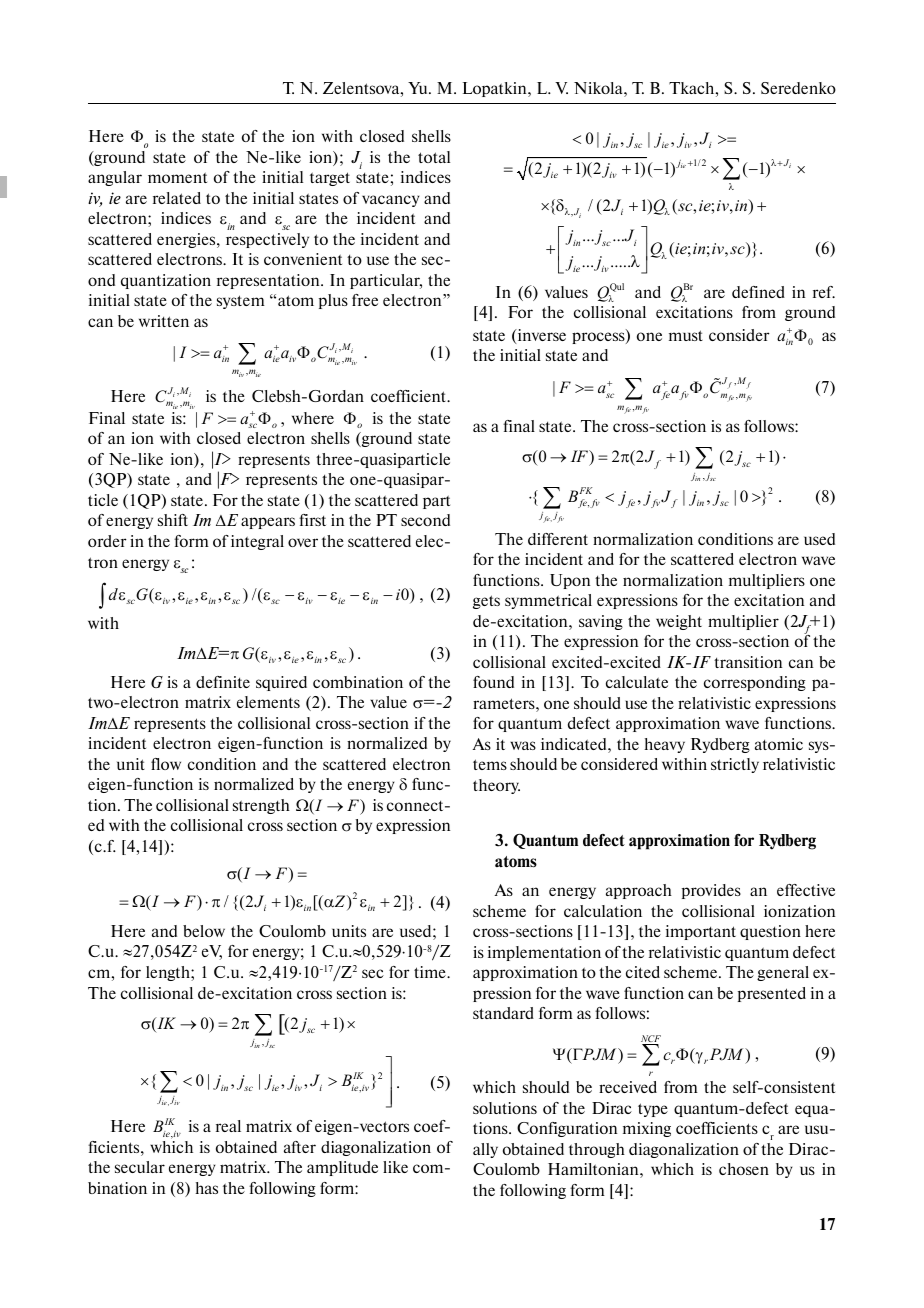  Describe the element at coordinates (434, 157) in the page. I see `total` at that location.
